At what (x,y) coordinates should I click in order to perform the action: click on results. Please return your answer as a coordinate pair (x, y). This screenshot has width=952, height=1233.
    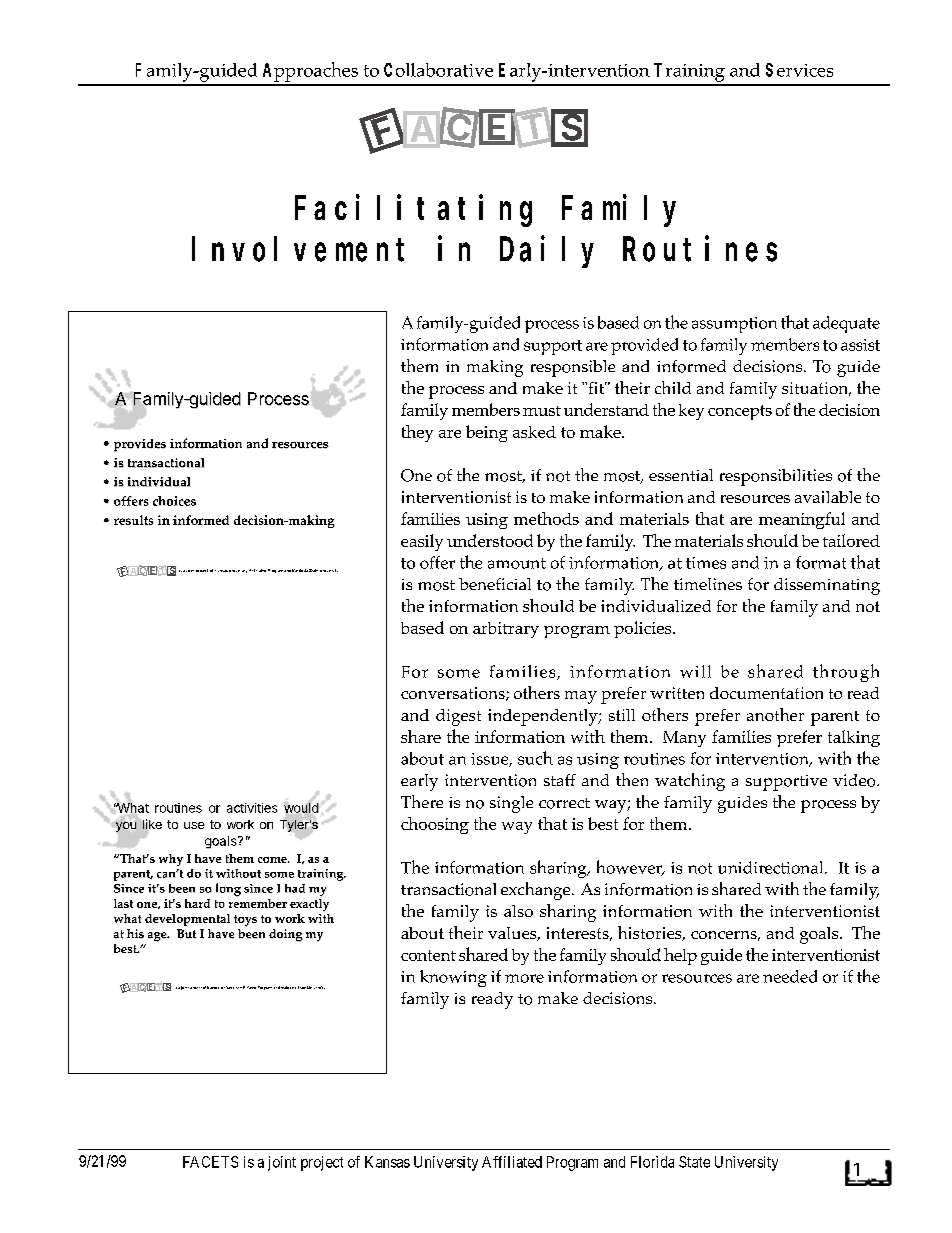
    Looking at the image, I should click on (134, 520).
